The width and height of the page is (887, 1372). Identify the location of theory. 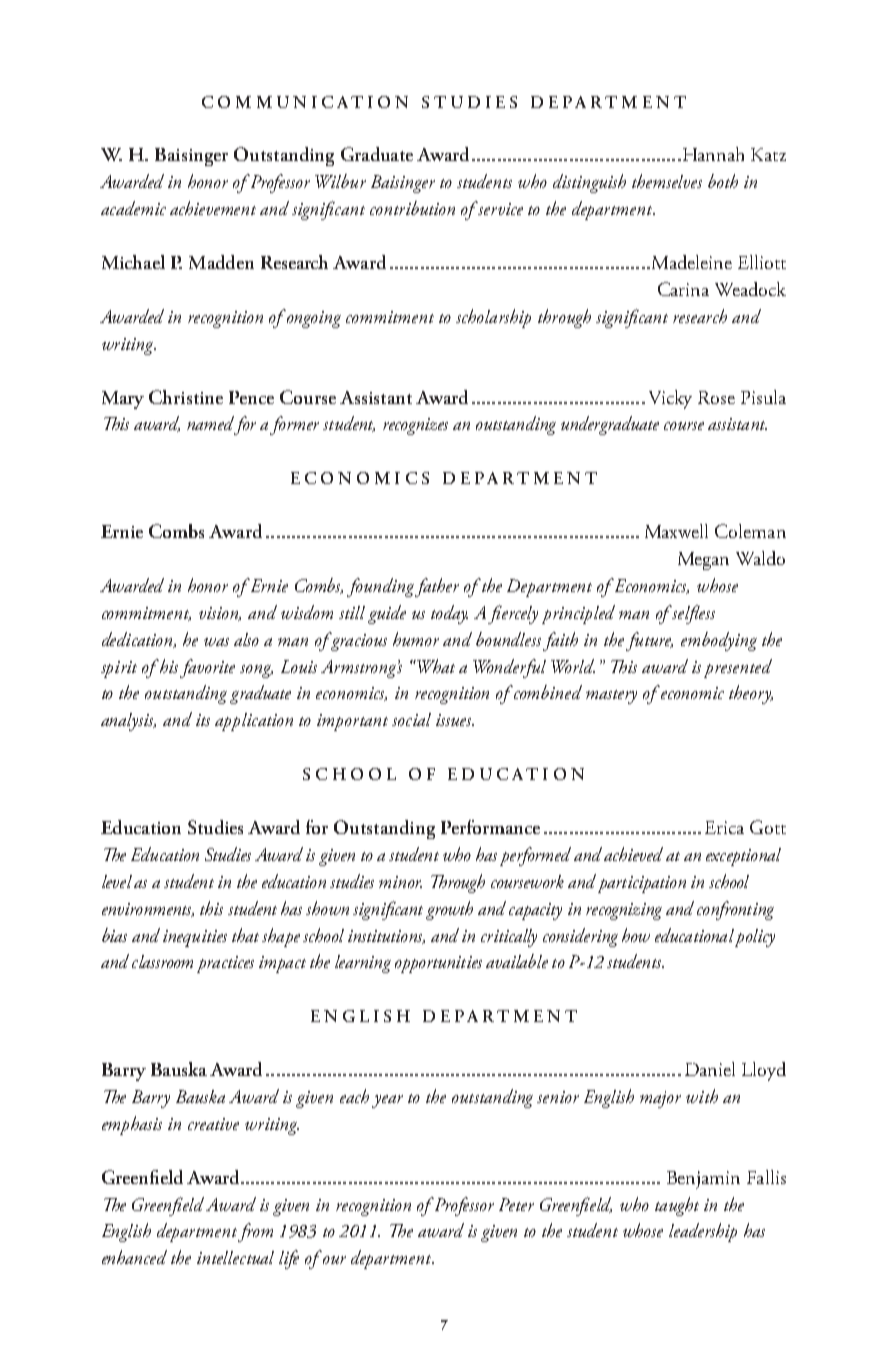
(751, 694).
